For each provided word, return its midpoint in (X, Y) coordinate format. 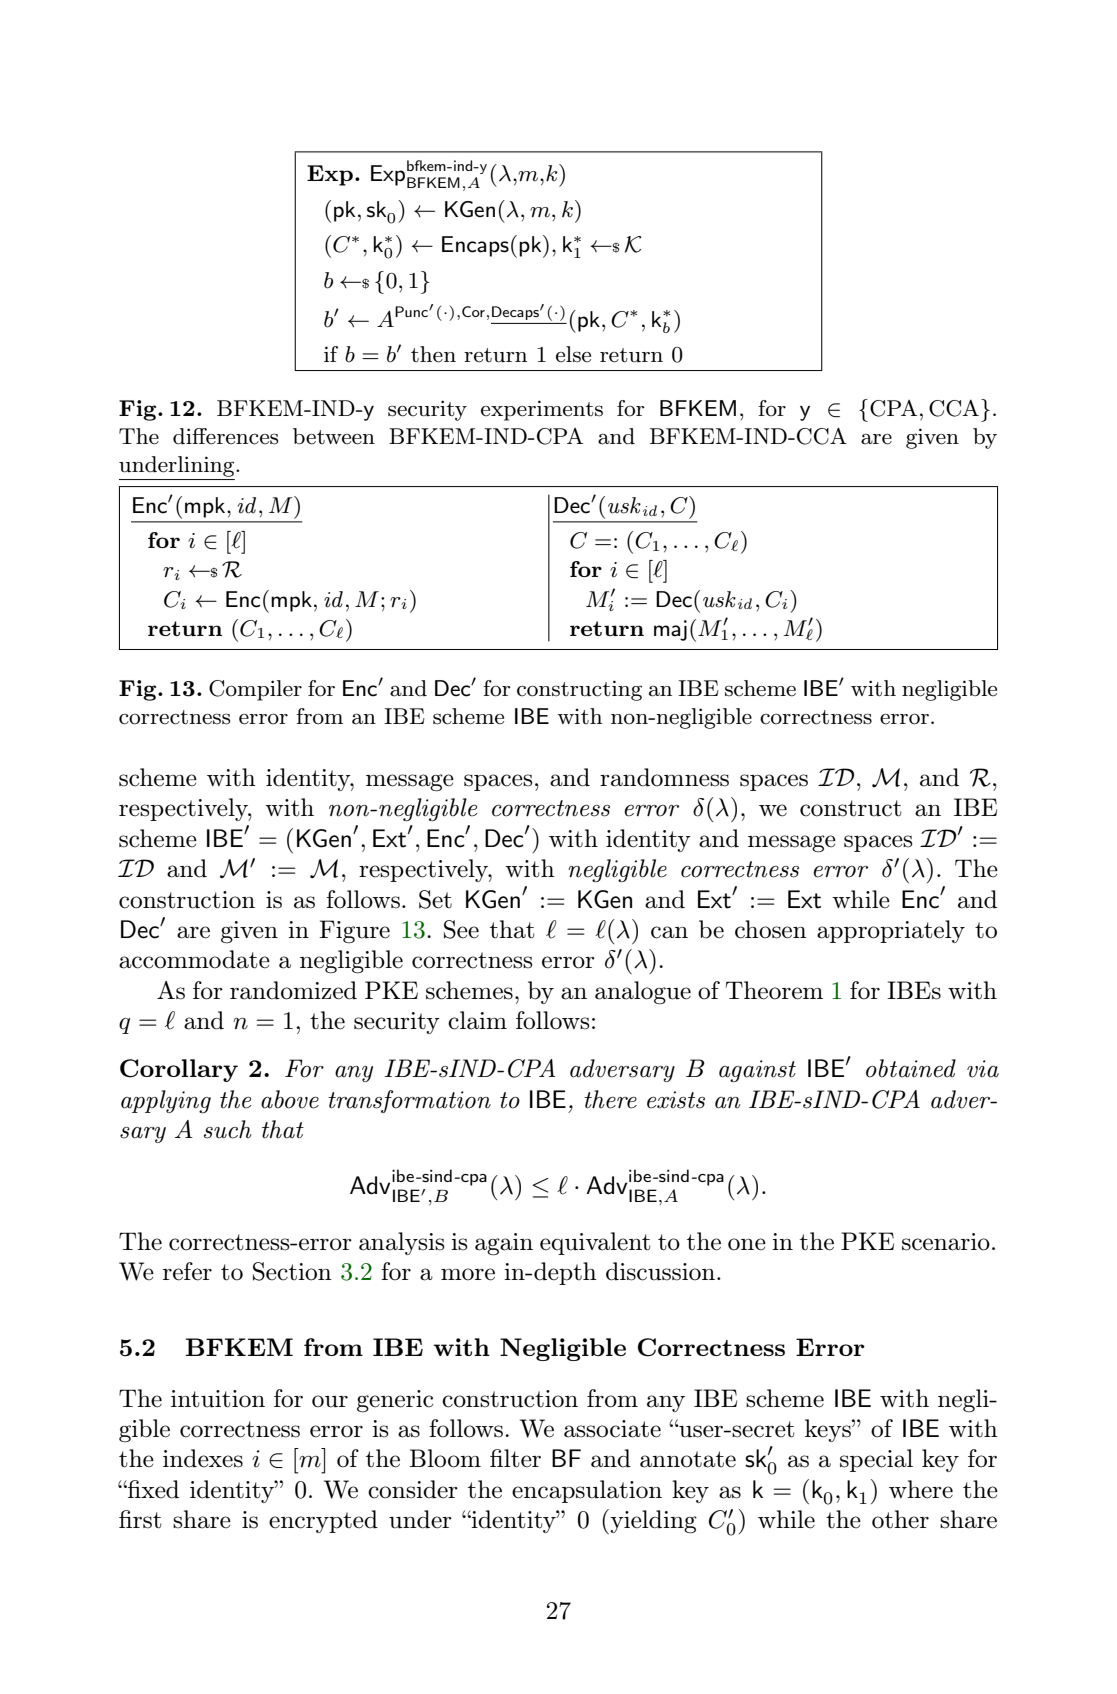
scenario (946, 1242)
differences (225, 436)
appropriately (891, 931)
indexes (203, 1458)
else (573, 354)
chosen (771, 929)
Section (292, 1271)
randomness (664, 777)
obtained (911, 1068)
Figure (354, 932)
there (610, 1099)
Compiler (255, 690)
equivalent (595, 1243)
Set (435, 899)
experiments (542, 410)
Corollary (179, 1070)
